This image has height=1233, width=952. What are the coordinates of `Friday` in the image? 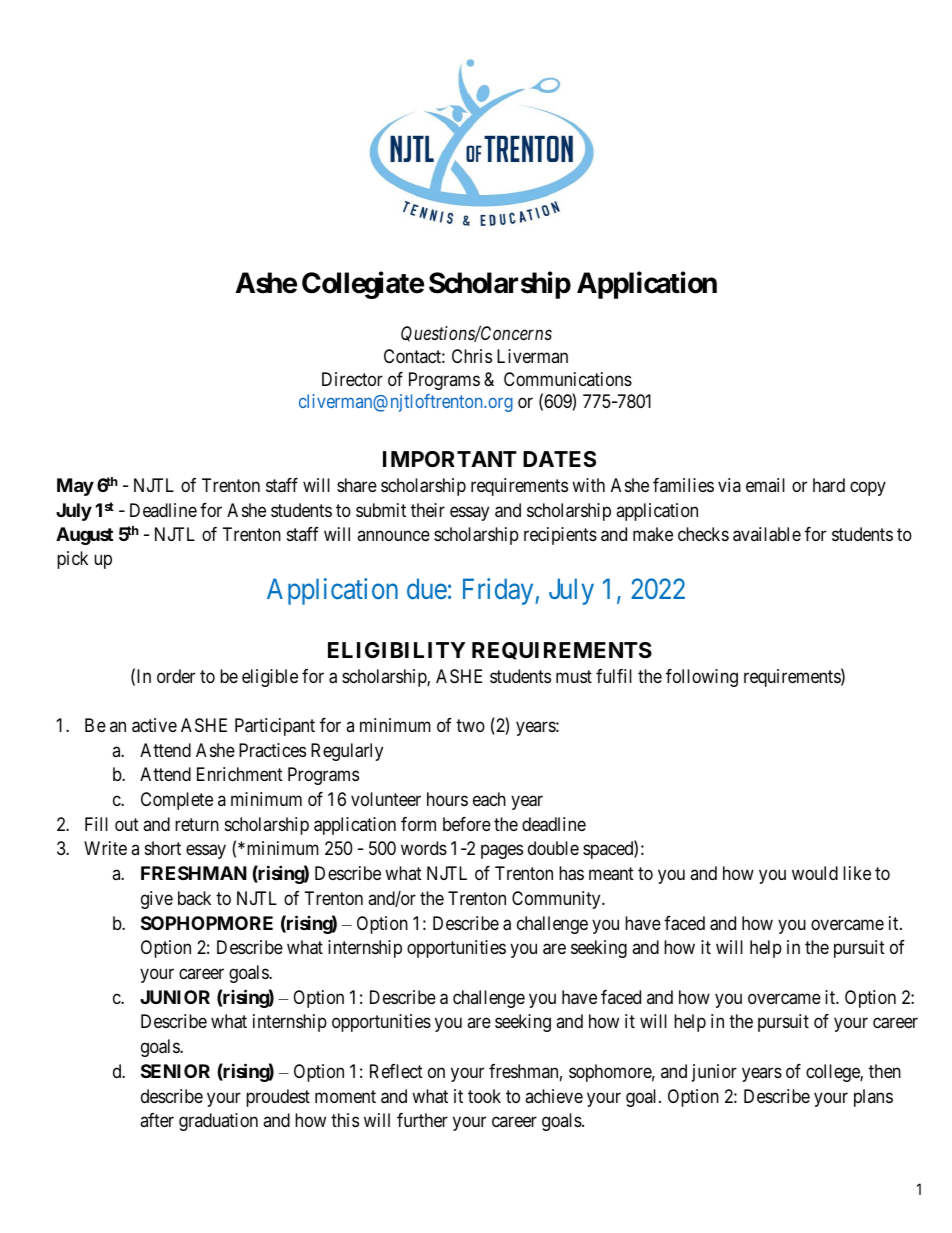 It's located at (499, 591).
